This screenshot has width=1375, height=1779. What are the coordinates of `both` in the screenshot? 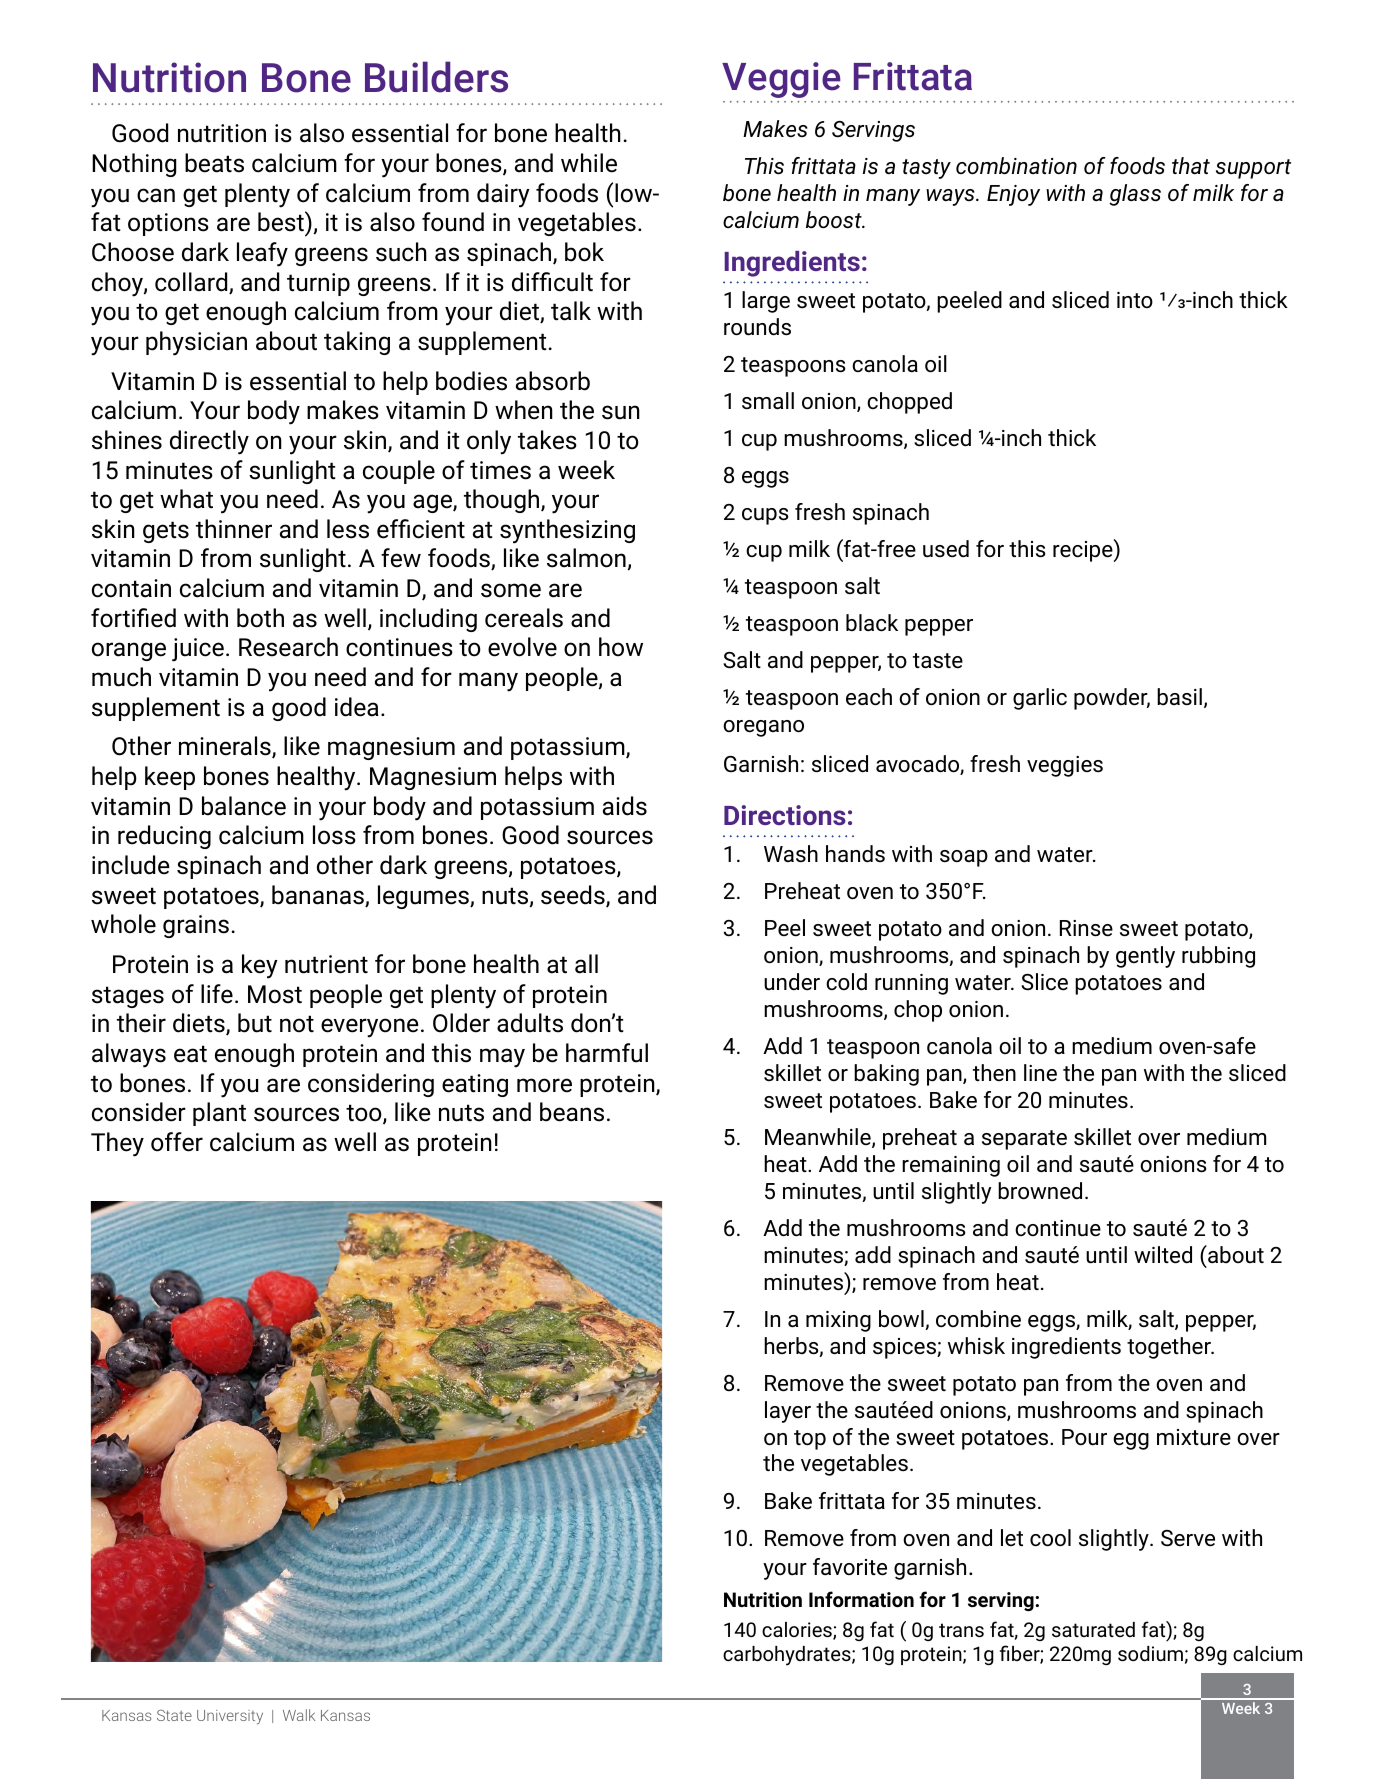 It's located at (260, 618).
